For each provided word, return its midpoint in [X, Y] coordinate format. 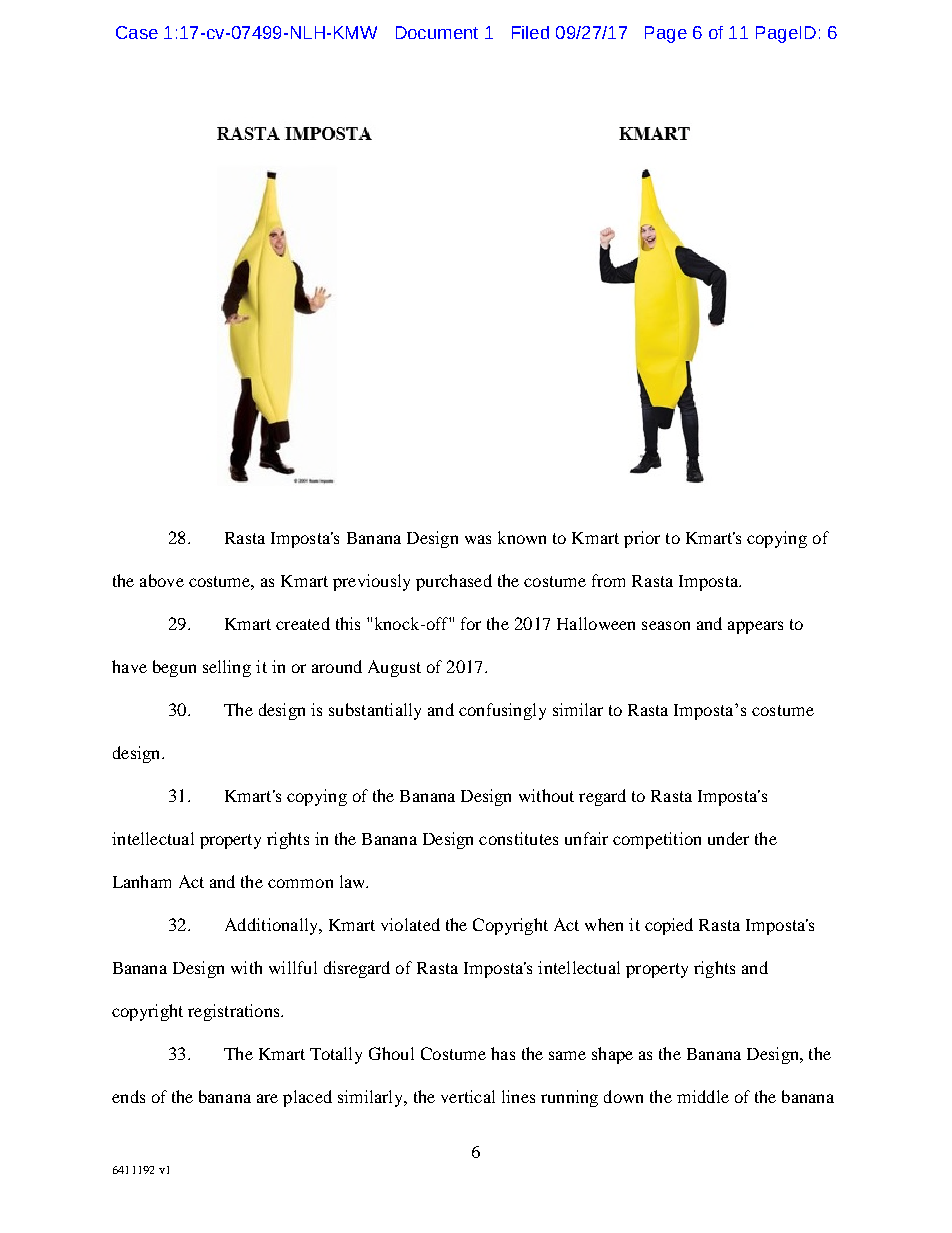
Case [137, 32]
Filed [530, 32]
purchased [454, 582]
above [162, 580]
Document [437, 32]
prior [642, 539]
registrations [235, 1012]
